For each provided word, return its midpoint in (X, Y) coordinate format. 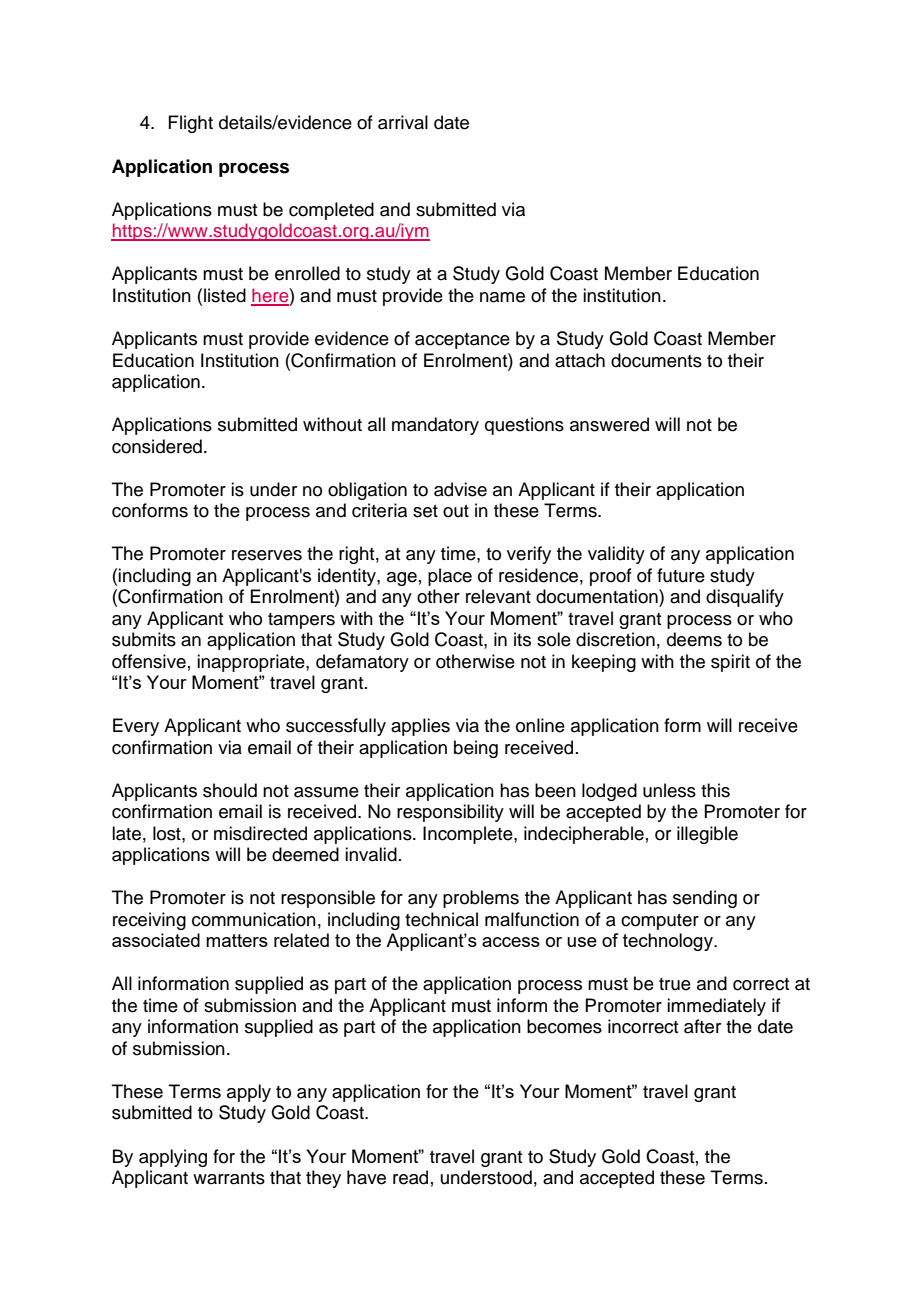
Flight (190, 124)
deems (694, 639)
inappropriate (252, 663)
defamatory (362, 663)
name (502, 297)
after (702, 1026)
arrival (403, 122)
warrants (229, 1178)
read (410, 1177)
